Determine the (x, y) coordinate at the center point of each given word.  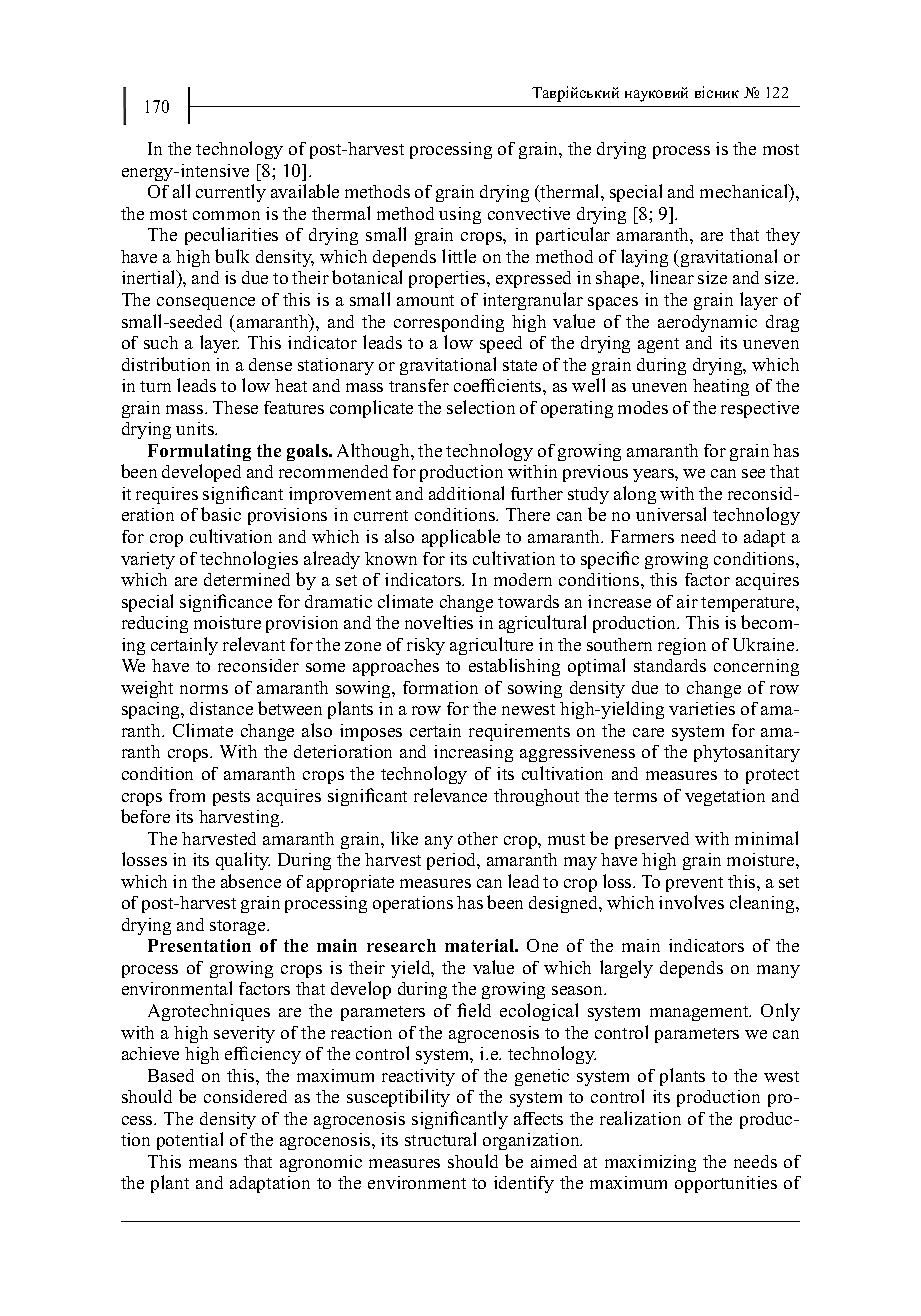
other (478, 838)
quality (243, 861)
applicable (461, 538)
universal (671, 514)
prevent (694, 884)
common (226, 215)
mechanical (745, 192)
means (213, 1163)
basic (221, 514)
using (460, 215)
